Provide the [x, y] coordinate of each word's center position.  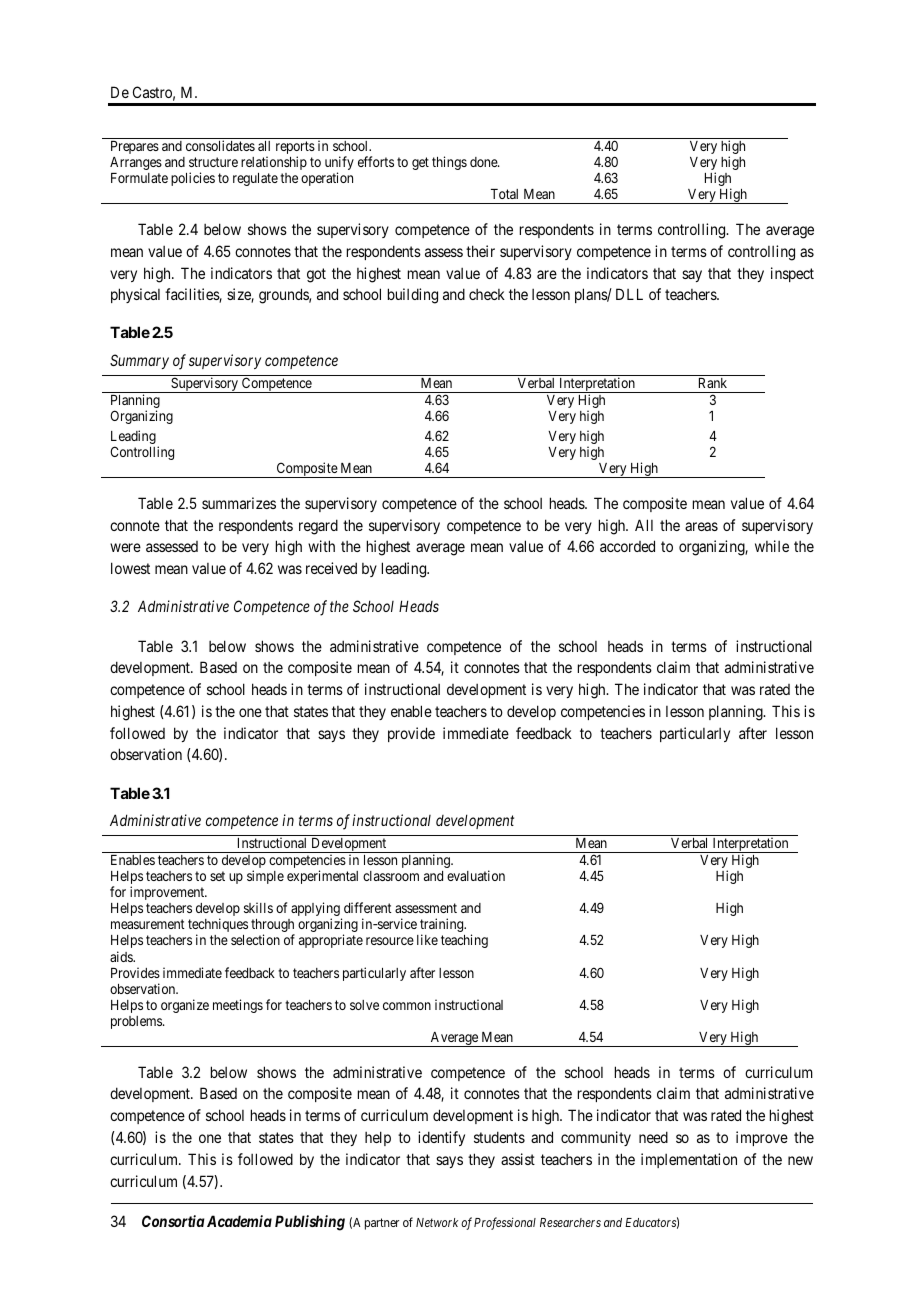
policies [193, 179]
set [217, 876]
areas [701, 526]
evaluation [476, 875]
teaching [464, 941]
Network [437, 1222]
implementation [689, 1160]
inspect [792, 274]
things [449, 163]
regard [318, 527]
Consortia [173, 1221]
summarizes [239, 503]
